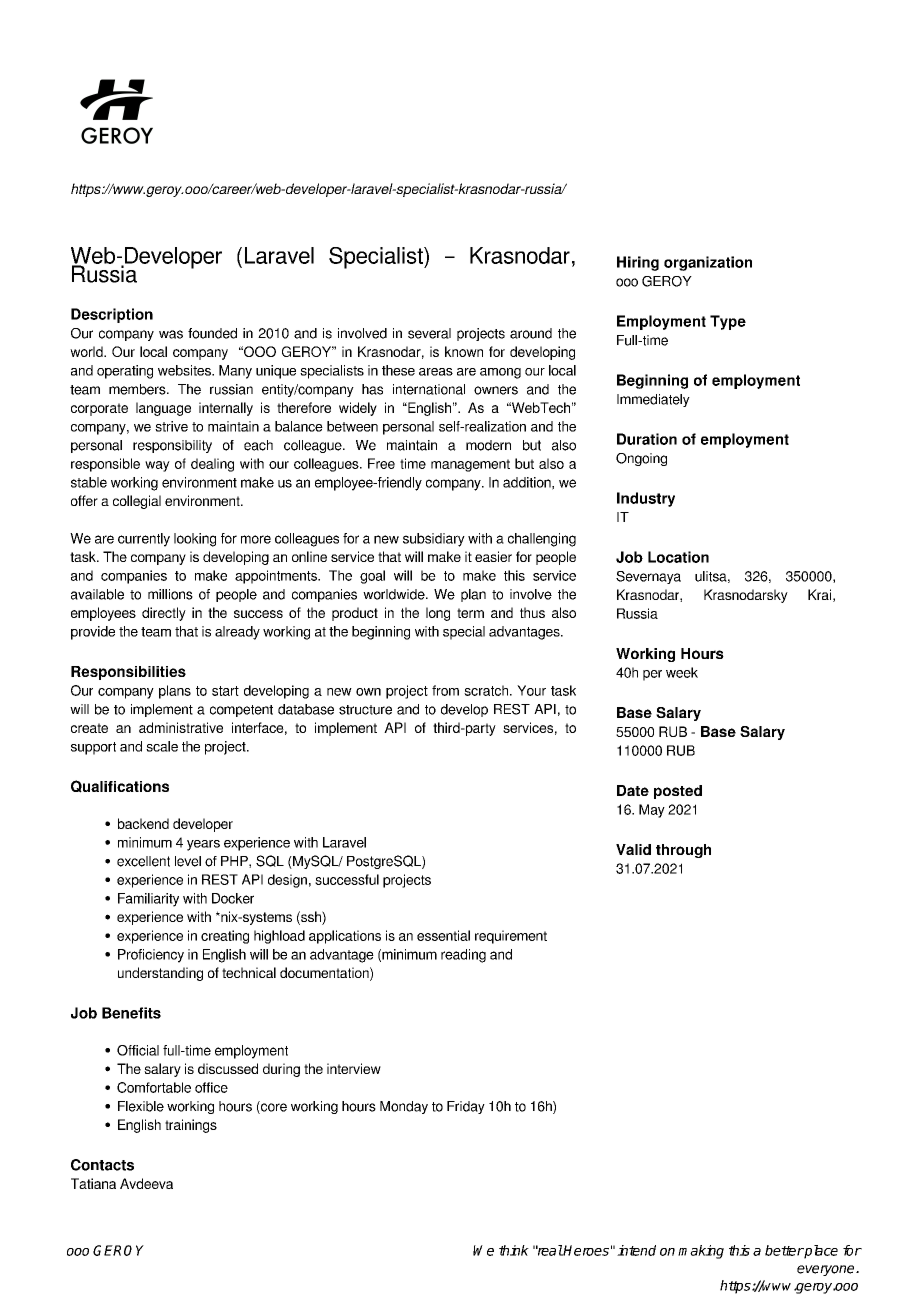  Describe the element at coordinates (683, 851) in the image. I see `through` at that location.
